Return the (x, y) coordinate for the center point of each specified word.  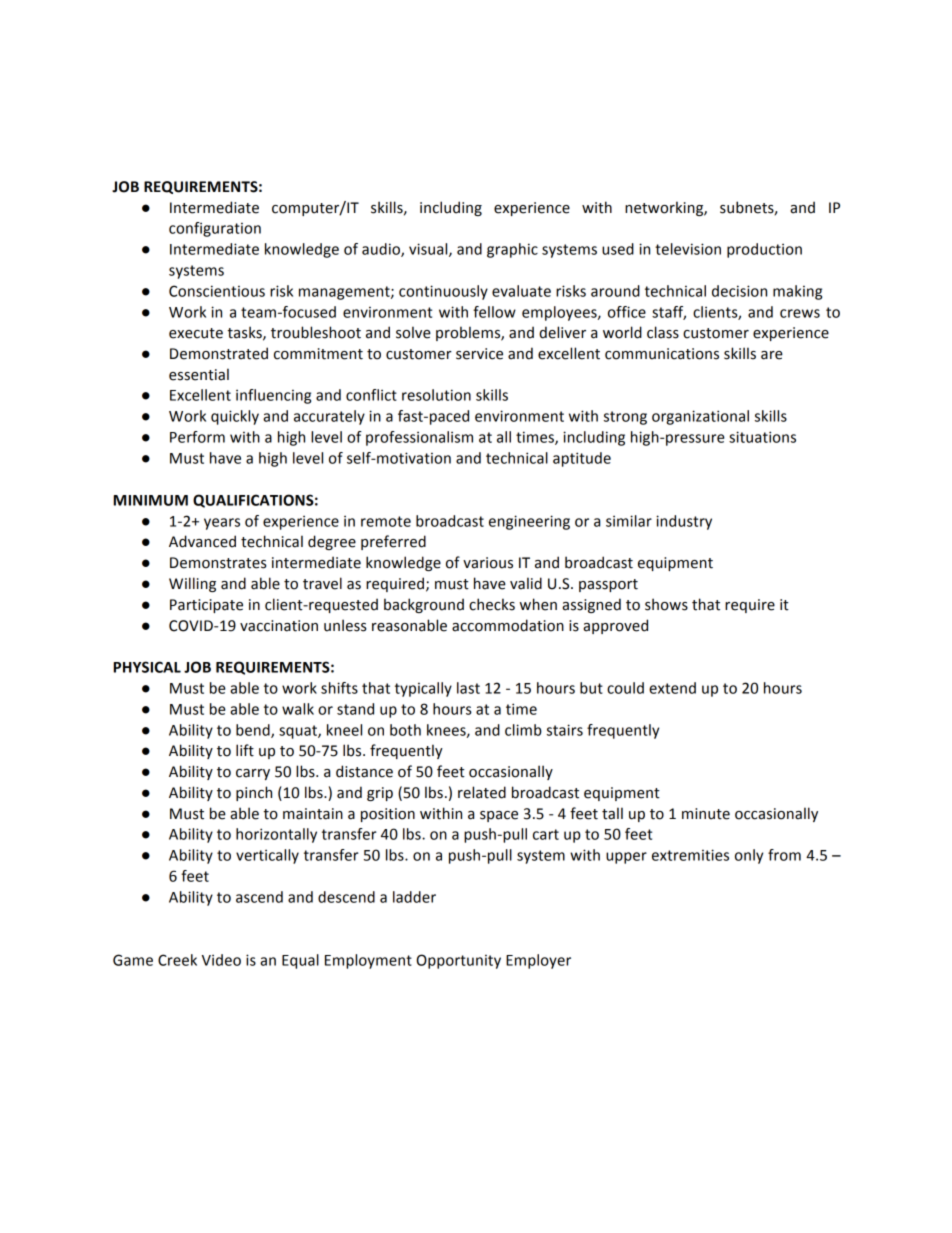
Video (221, 960)
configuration (215, 229)
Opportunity (458, 961)
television (688, 249)
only (749, 856)
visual (429, 250)
